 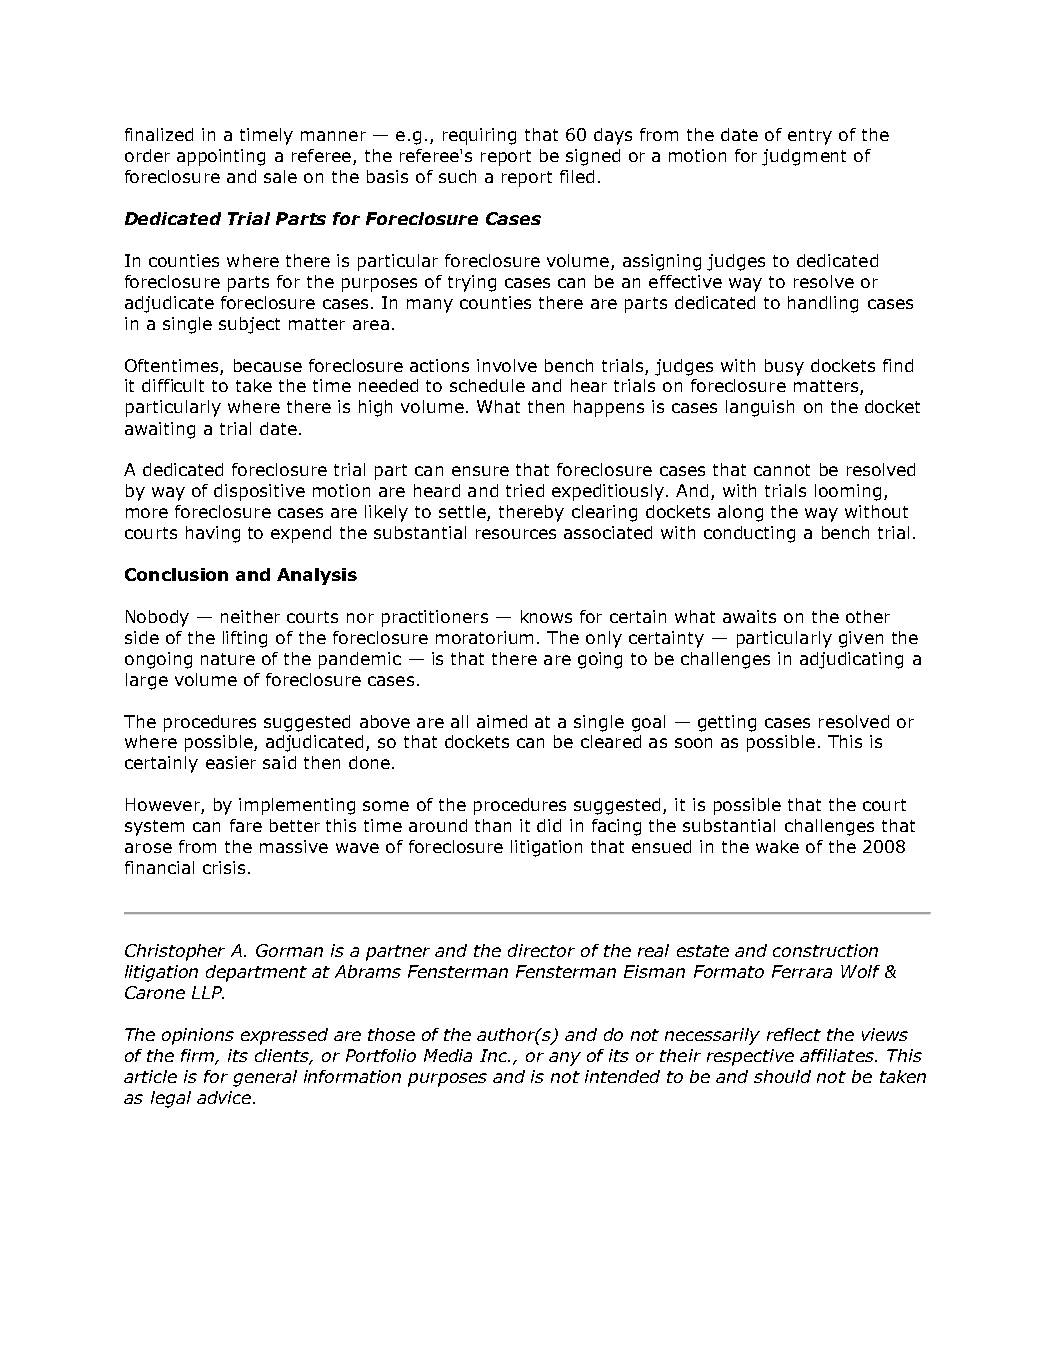 I want to click on judgment, so click(x=804, y=157).
